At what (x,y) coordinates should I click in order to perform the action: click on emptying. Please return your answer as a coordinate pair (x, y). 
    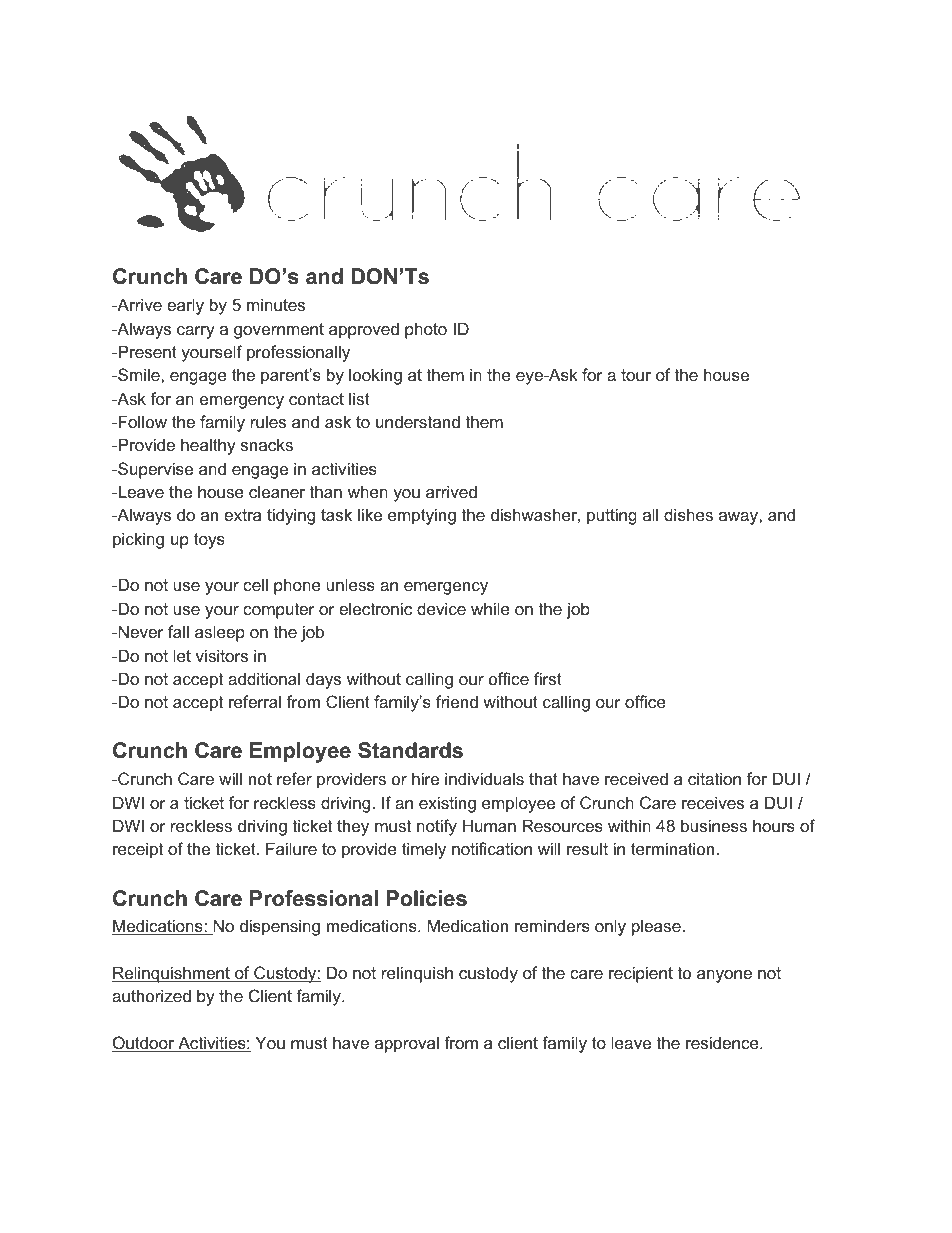
    Looking at the image, I should click on (422, 516).
